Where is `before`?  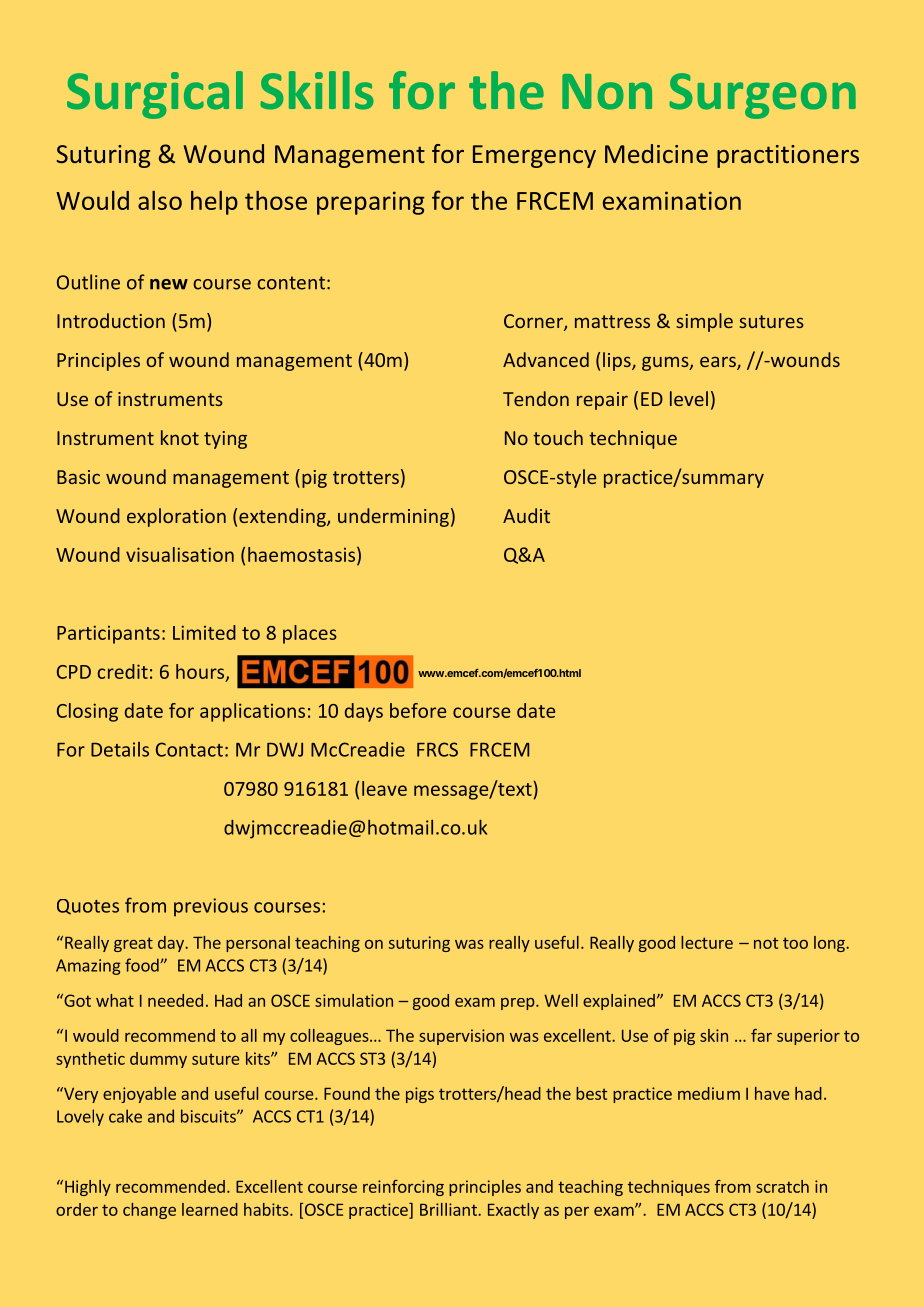
before is located at coordinates (418, 710).
